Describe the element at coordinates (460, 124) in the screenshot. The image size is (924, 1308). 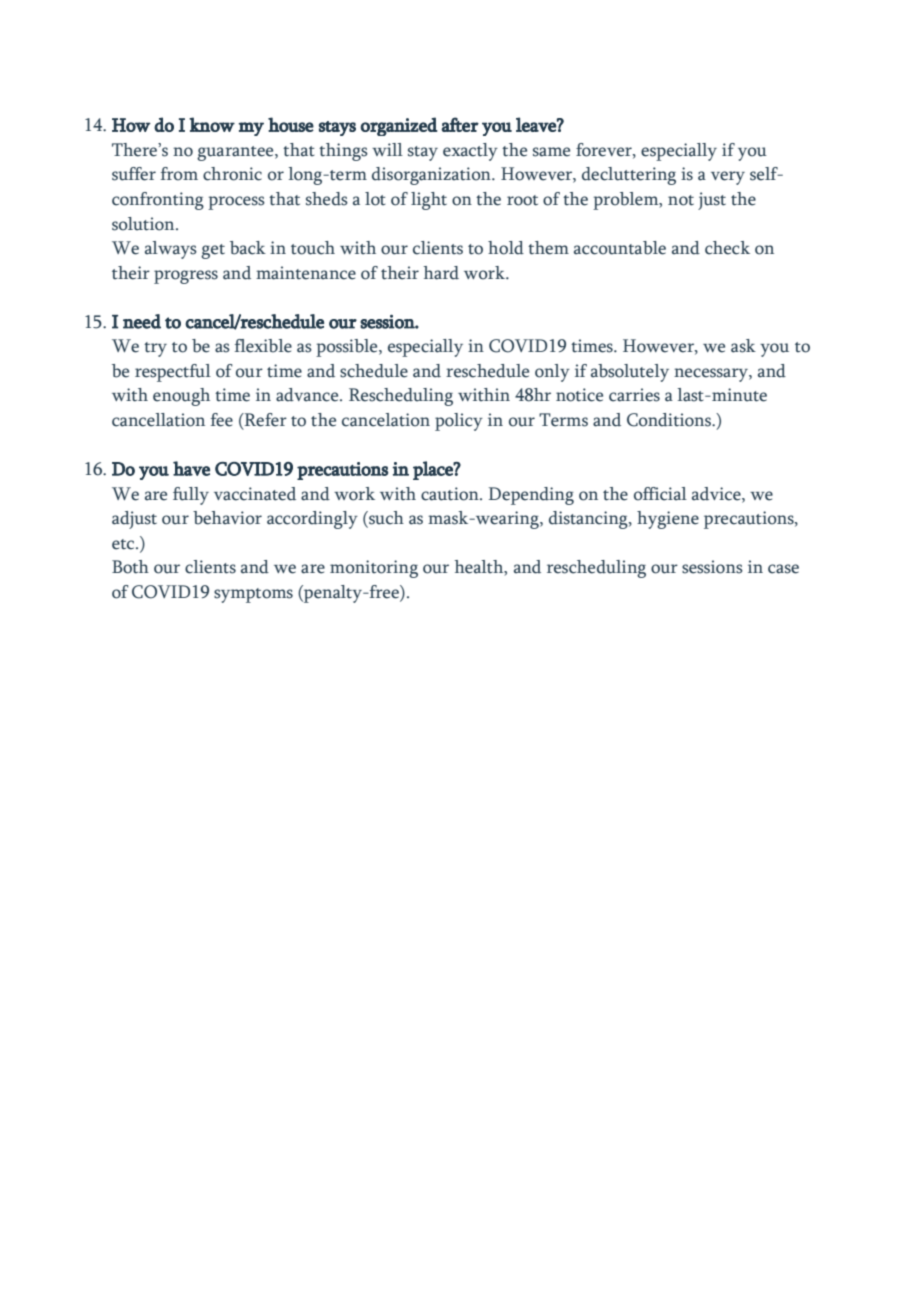
I see `after` at that location.
